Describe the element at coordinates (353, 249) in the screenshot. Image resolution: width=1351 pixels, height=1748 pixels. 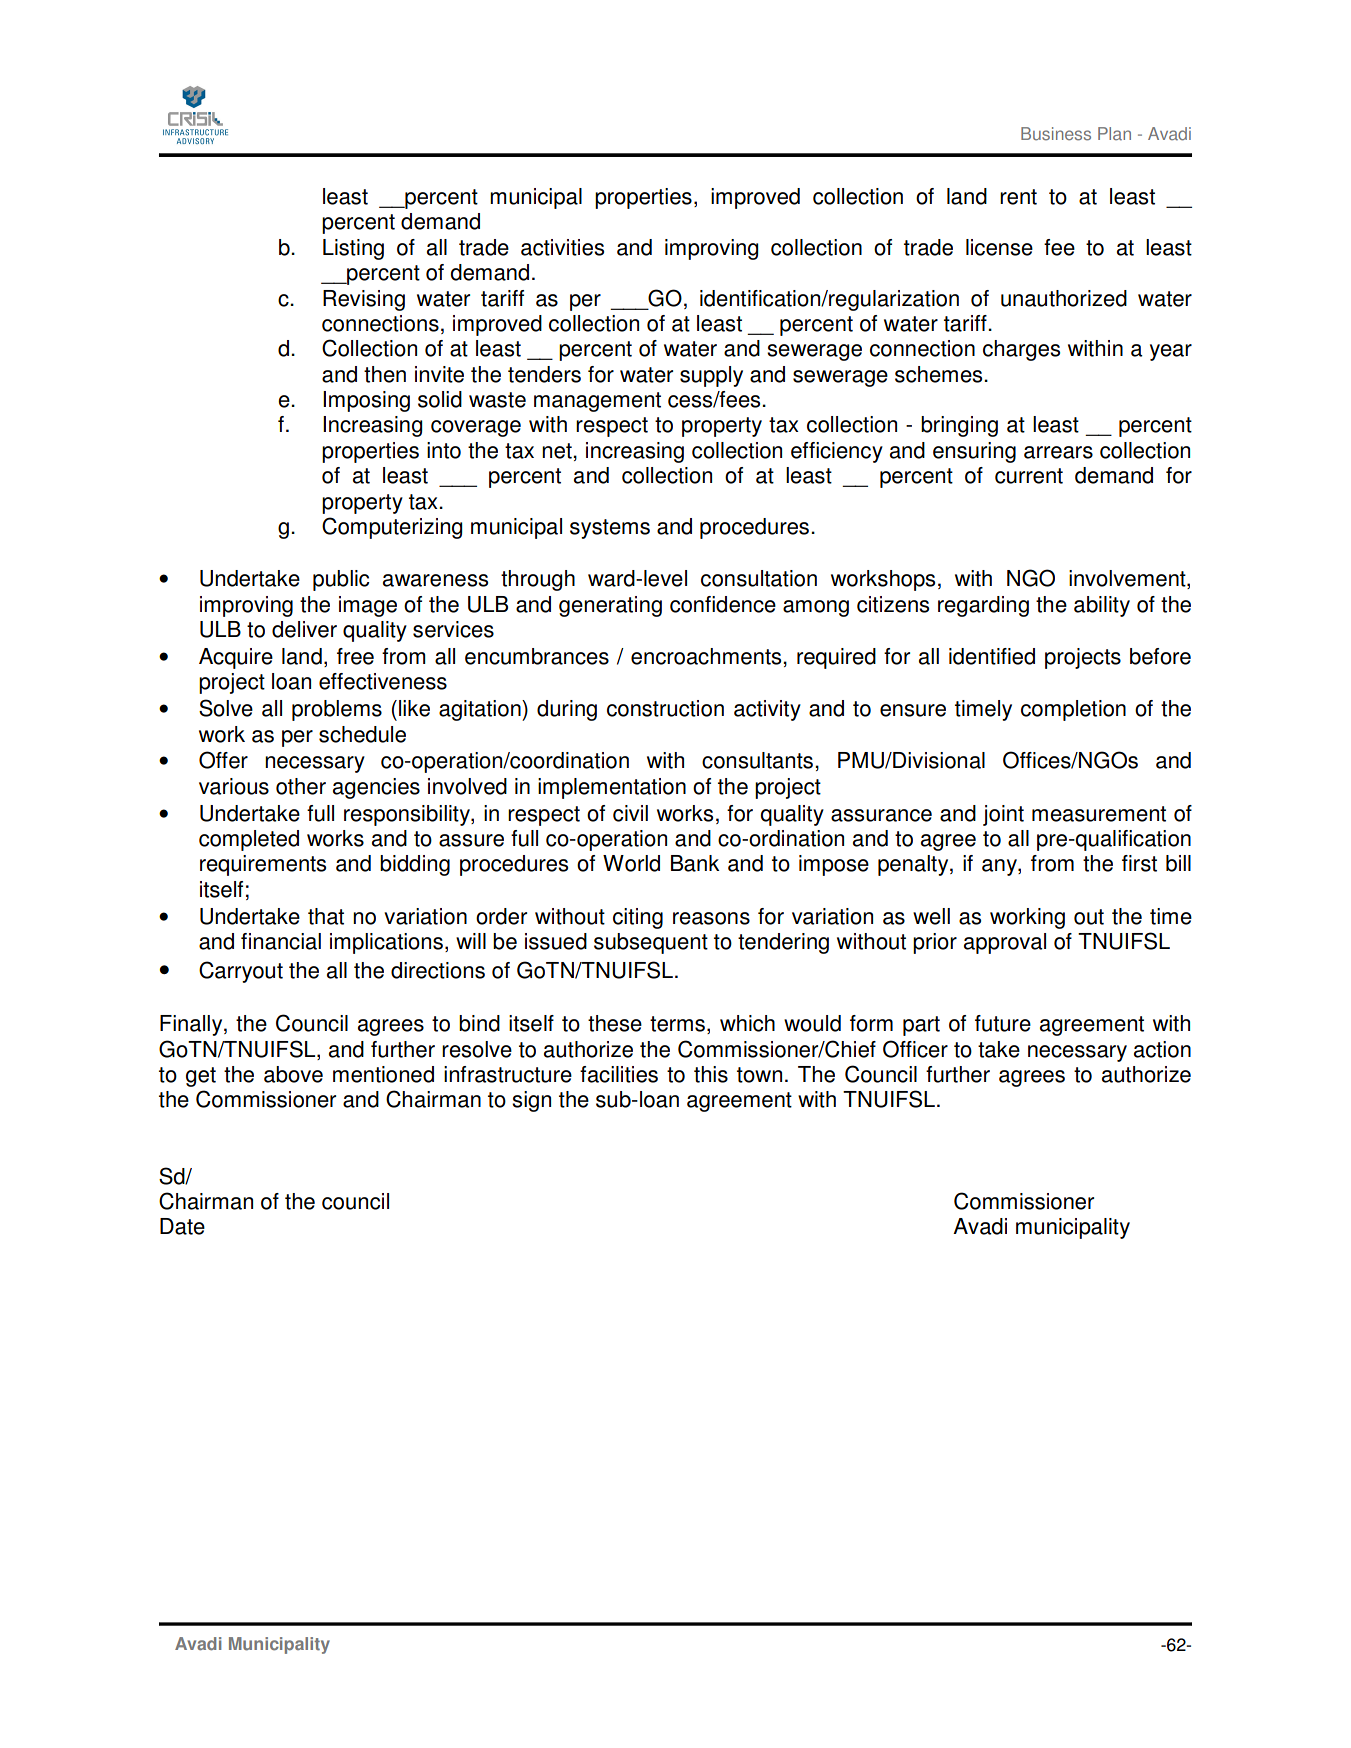
I see `Listing` at that location.
